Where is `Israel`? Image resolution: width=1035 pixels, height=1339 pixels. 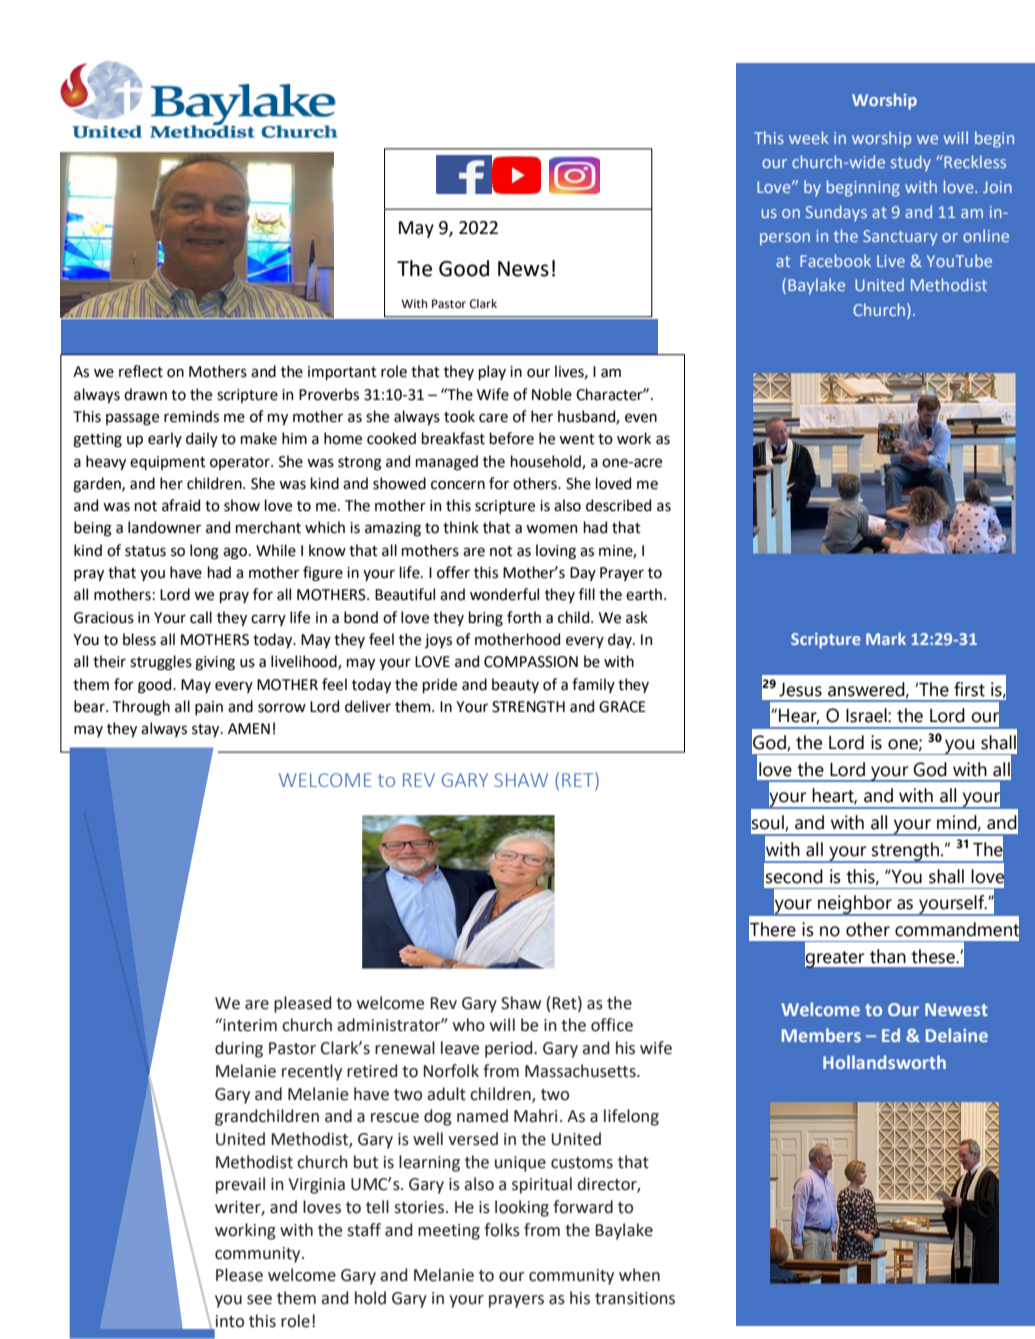 Israel is located at coordinates (867, 715).
